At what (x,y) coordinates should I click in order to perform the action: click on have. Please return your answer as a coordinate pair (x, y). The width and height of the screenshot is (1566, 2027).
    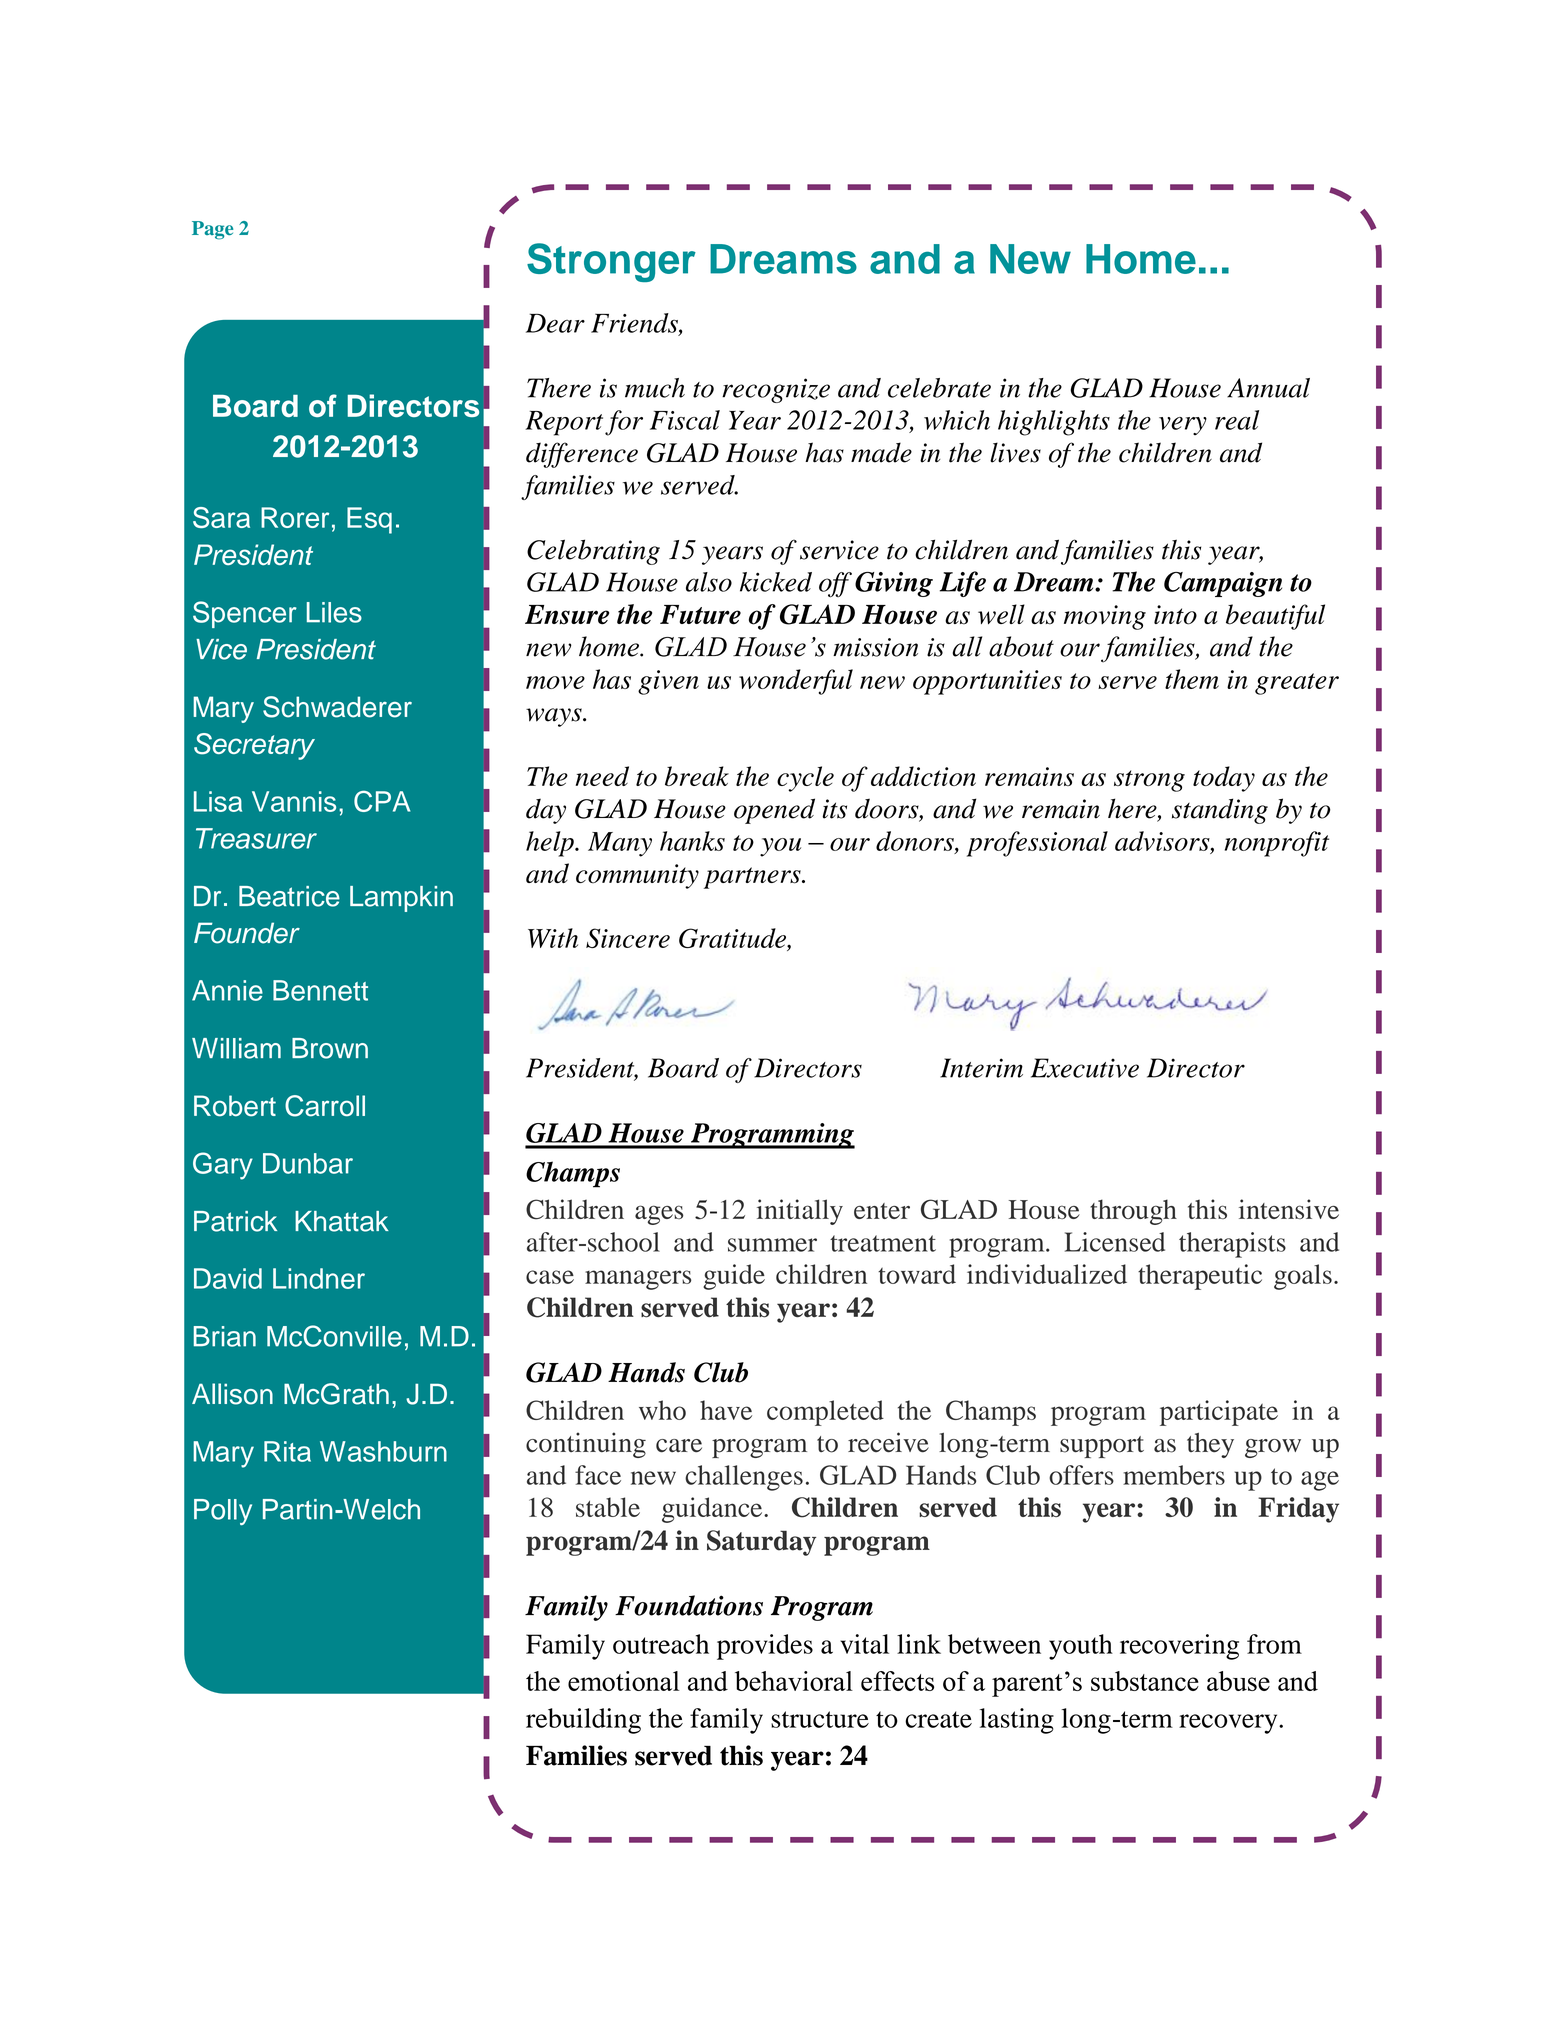
    Looking at the image, I should click on (726, 1410).
